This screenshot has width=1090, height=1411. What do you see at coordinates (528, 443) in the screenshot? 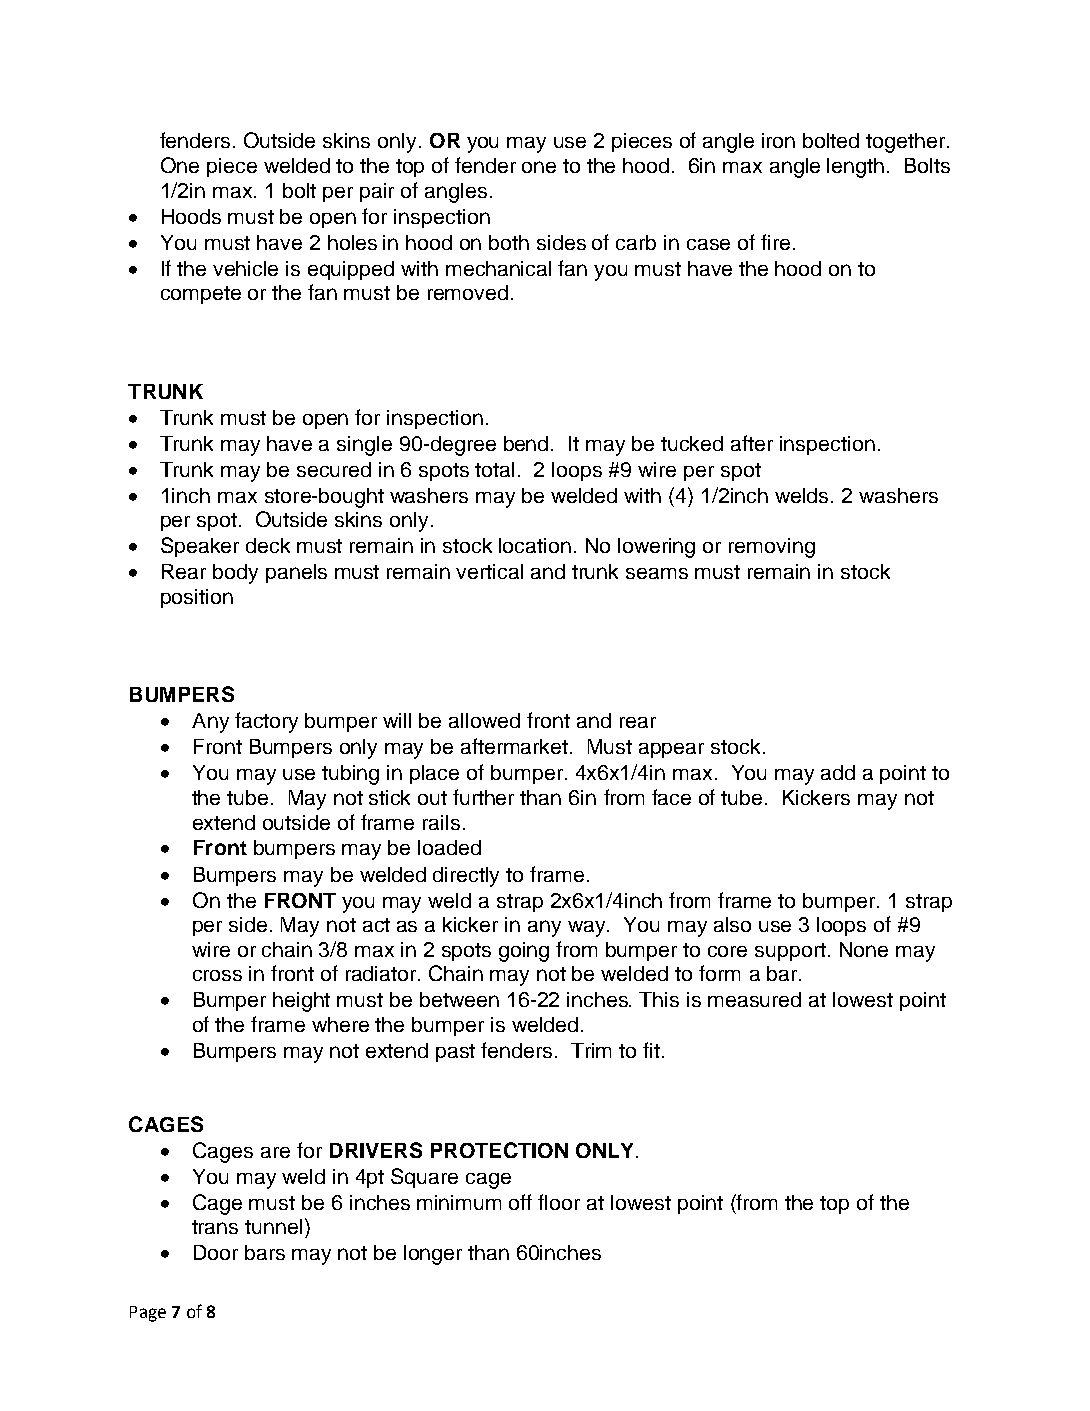
I see `bend` at bounding box center [528, 443].
